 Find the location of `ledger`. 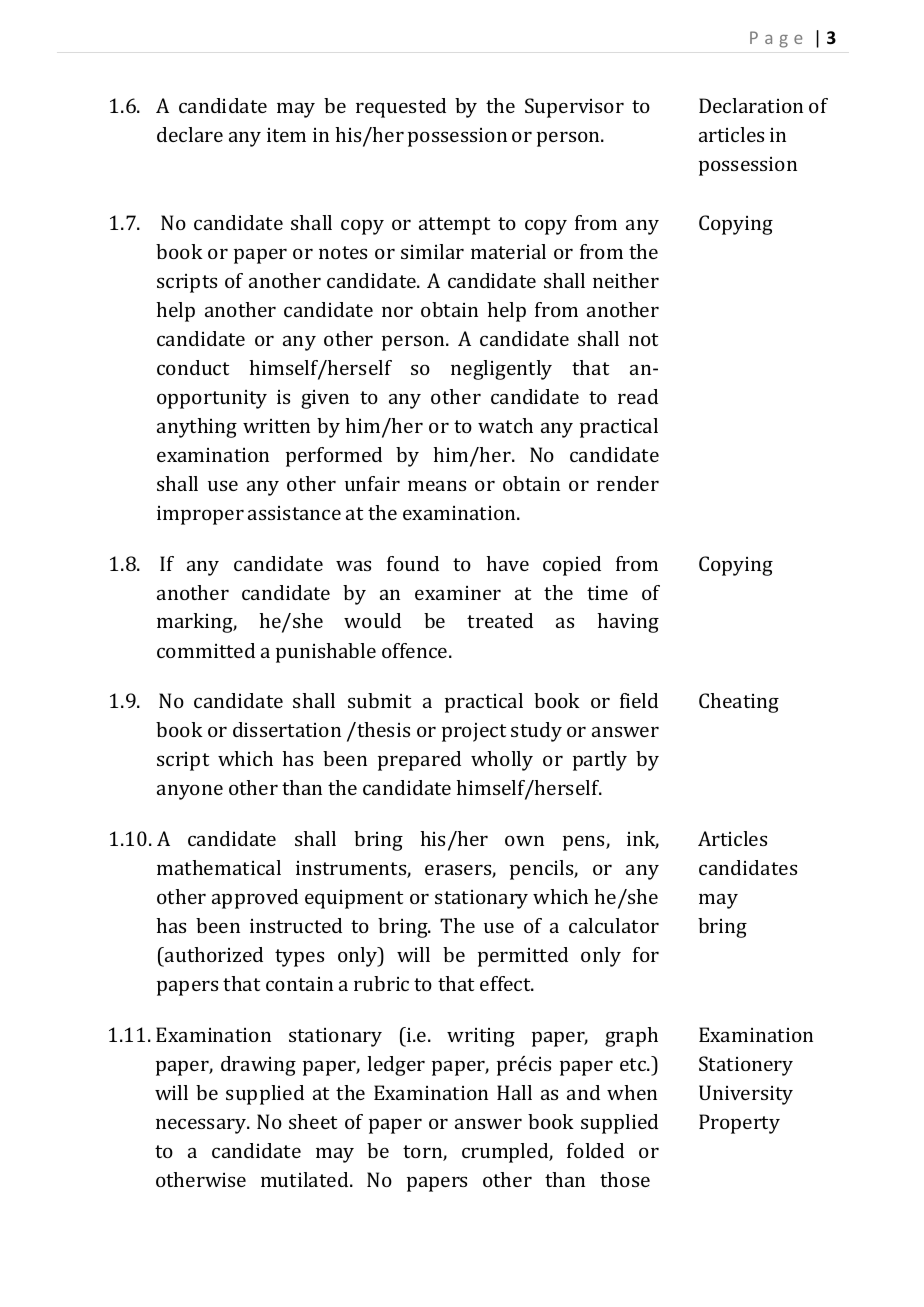

ledger is located at coordinates (396, 1066).
